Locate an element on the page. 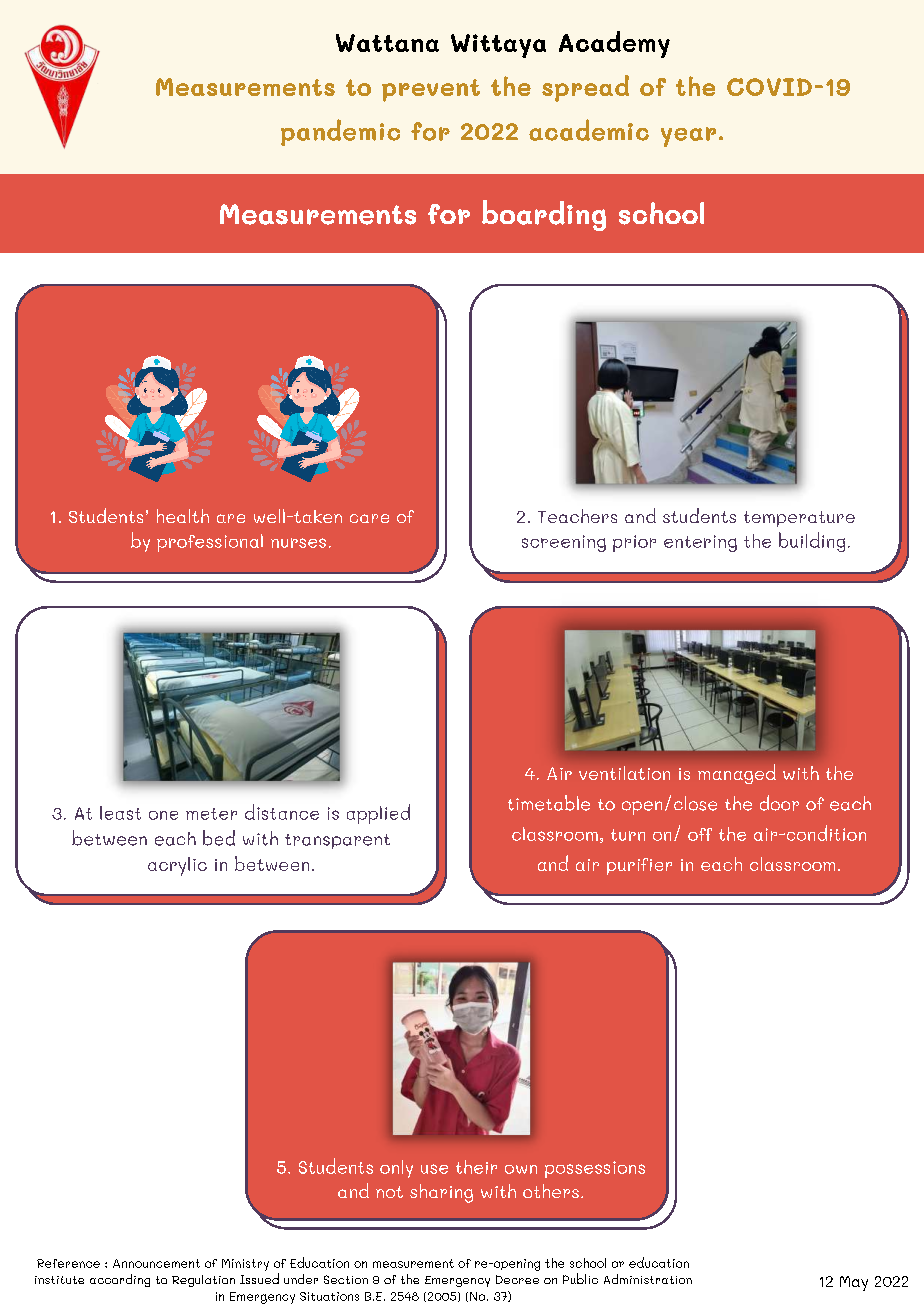 This page has height=1308, width=924. health is located at coordinates (183, 516).
